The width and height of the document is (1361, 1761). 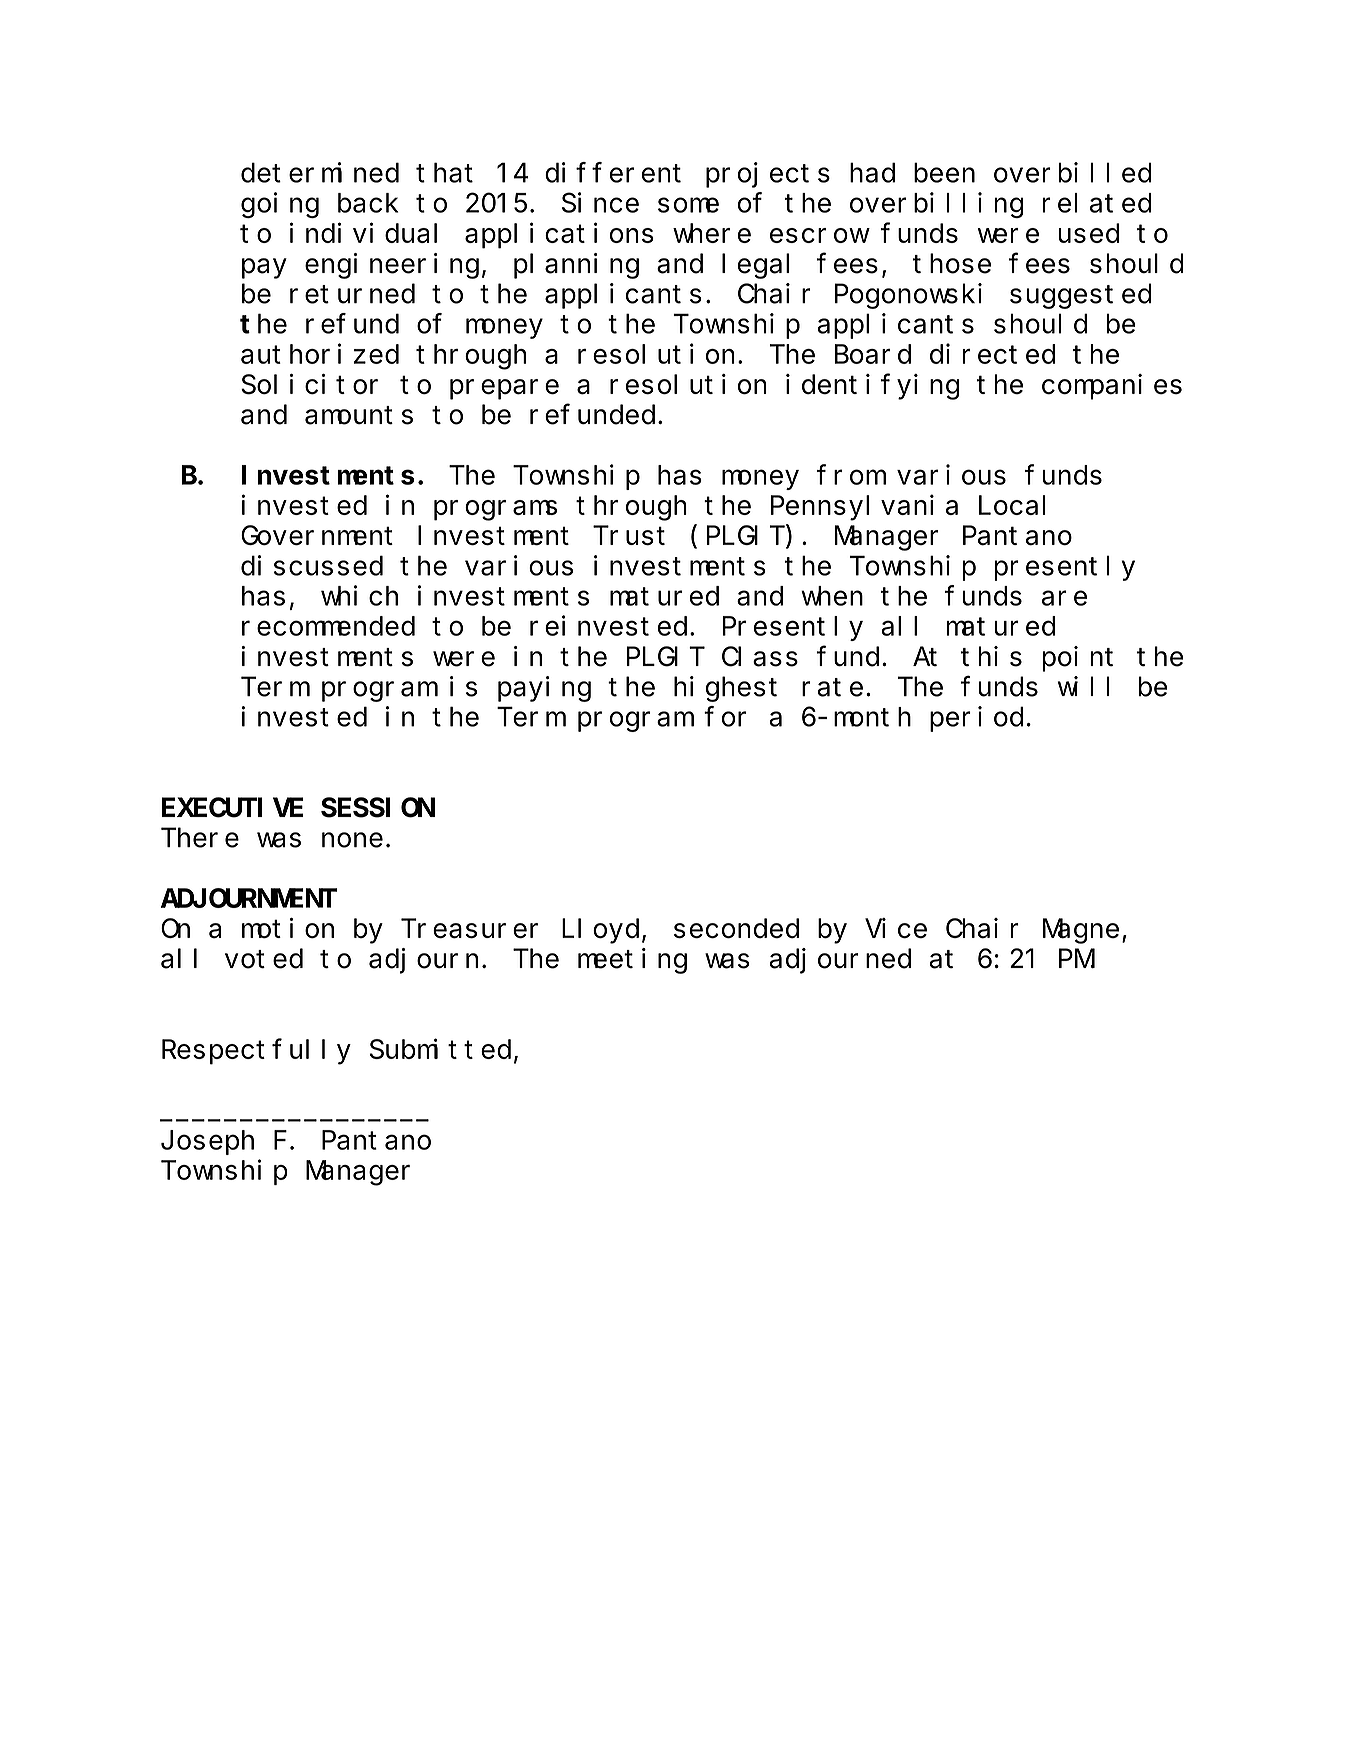 What do you see at coordinates (280, 205) in the document?
I see `going` at bounding box center [280, 205].
